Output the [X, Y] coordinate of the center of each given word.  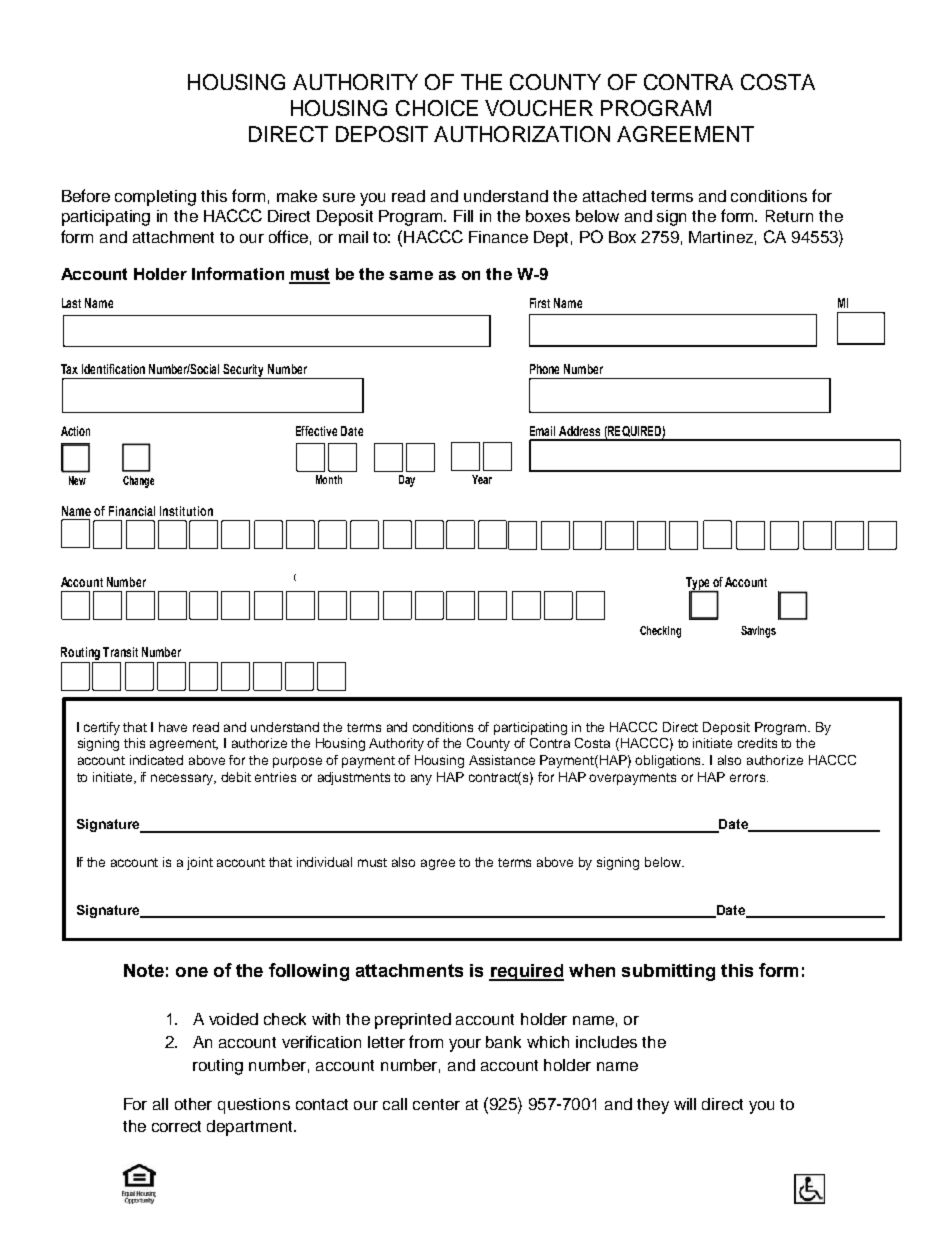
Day [407, 481]
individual [324, 862]
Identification [113, 369]
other [193, 1104]
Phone [544, 369]
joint [200, 863]
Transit [120, 652]
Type [699, 584]
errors [749, 778]
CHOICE [437, 108]
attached [614, 196]
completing [155, 198]
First [540, 303]
